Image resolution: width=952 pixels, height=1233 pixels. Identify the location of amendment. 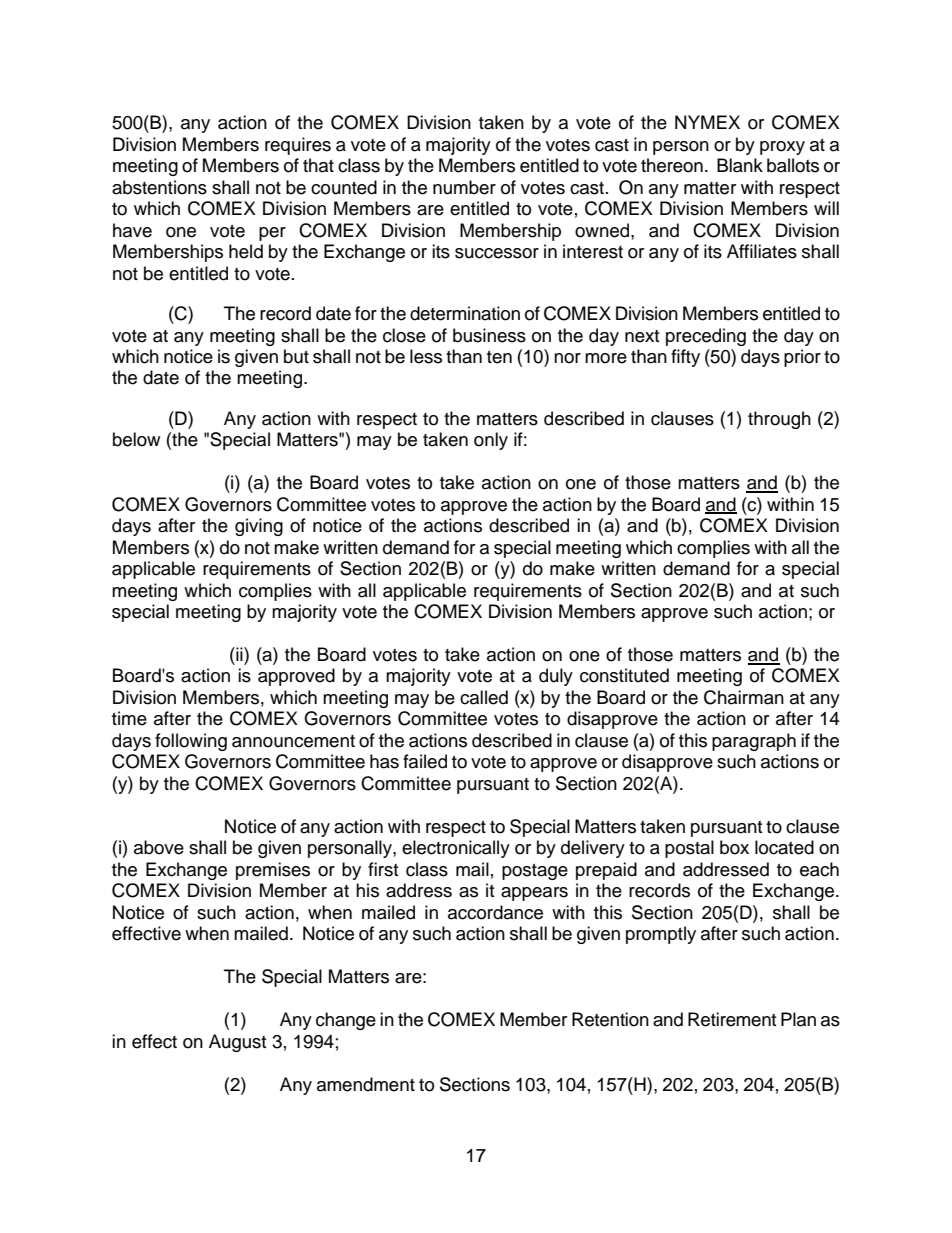
(366, 1084).
